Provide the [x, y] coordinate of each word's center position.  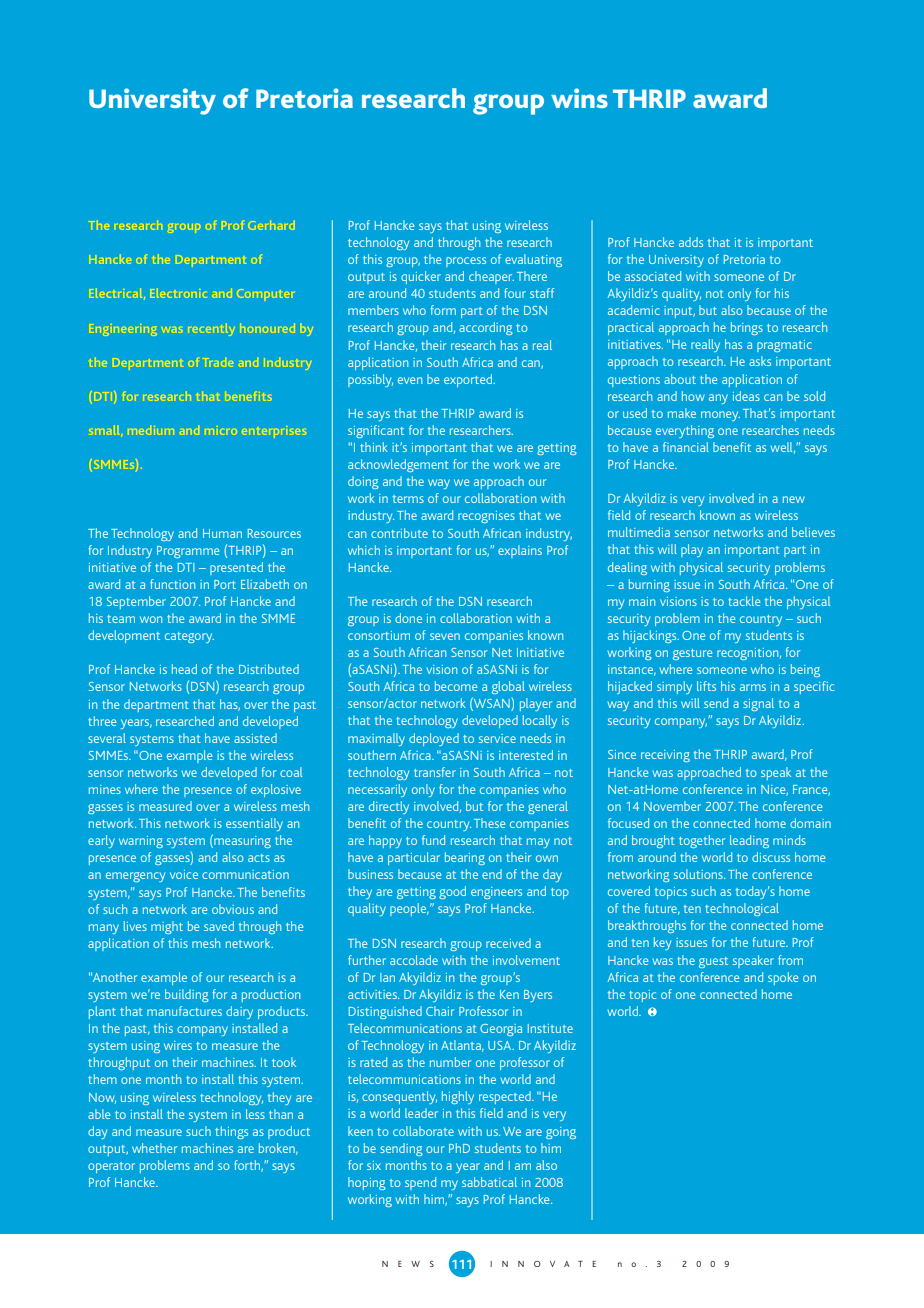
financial [686, 447]
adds [691, 242]
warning [141, 842]
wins [579, 98]
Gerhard [272, 225]
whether [155, 1148]
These [489, 823]
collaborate [423, 1131]
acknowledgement [398, 465]
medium [151, 430]
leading [749, 841]
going [561, 1133]
